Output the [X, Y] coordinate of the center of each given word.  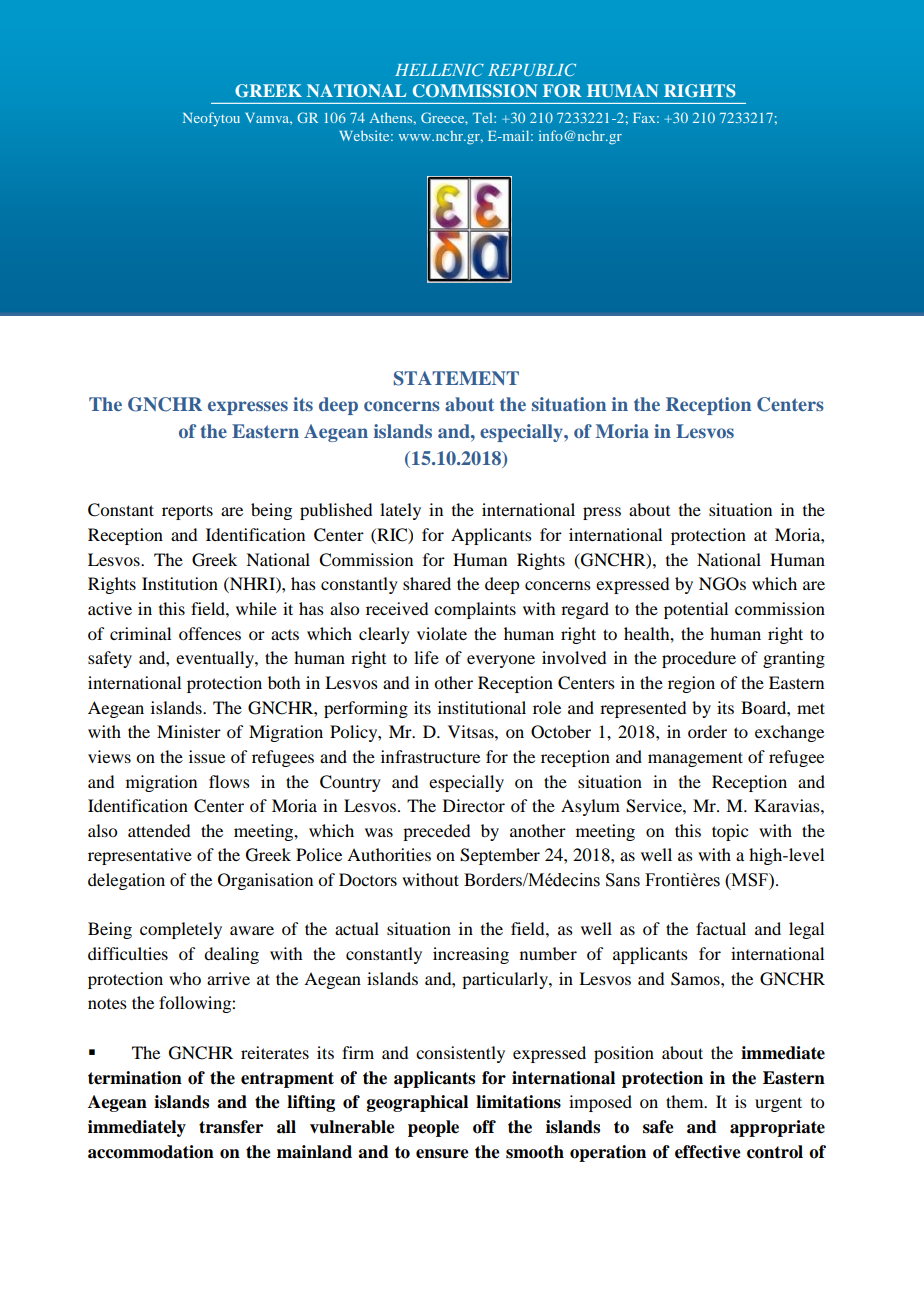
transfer [231, 1127]
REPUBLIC [532, 69]
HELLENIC [439, 69]
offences [210, 633]
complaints [475, 610]
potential [696, 610]
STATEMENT [456, 378]
